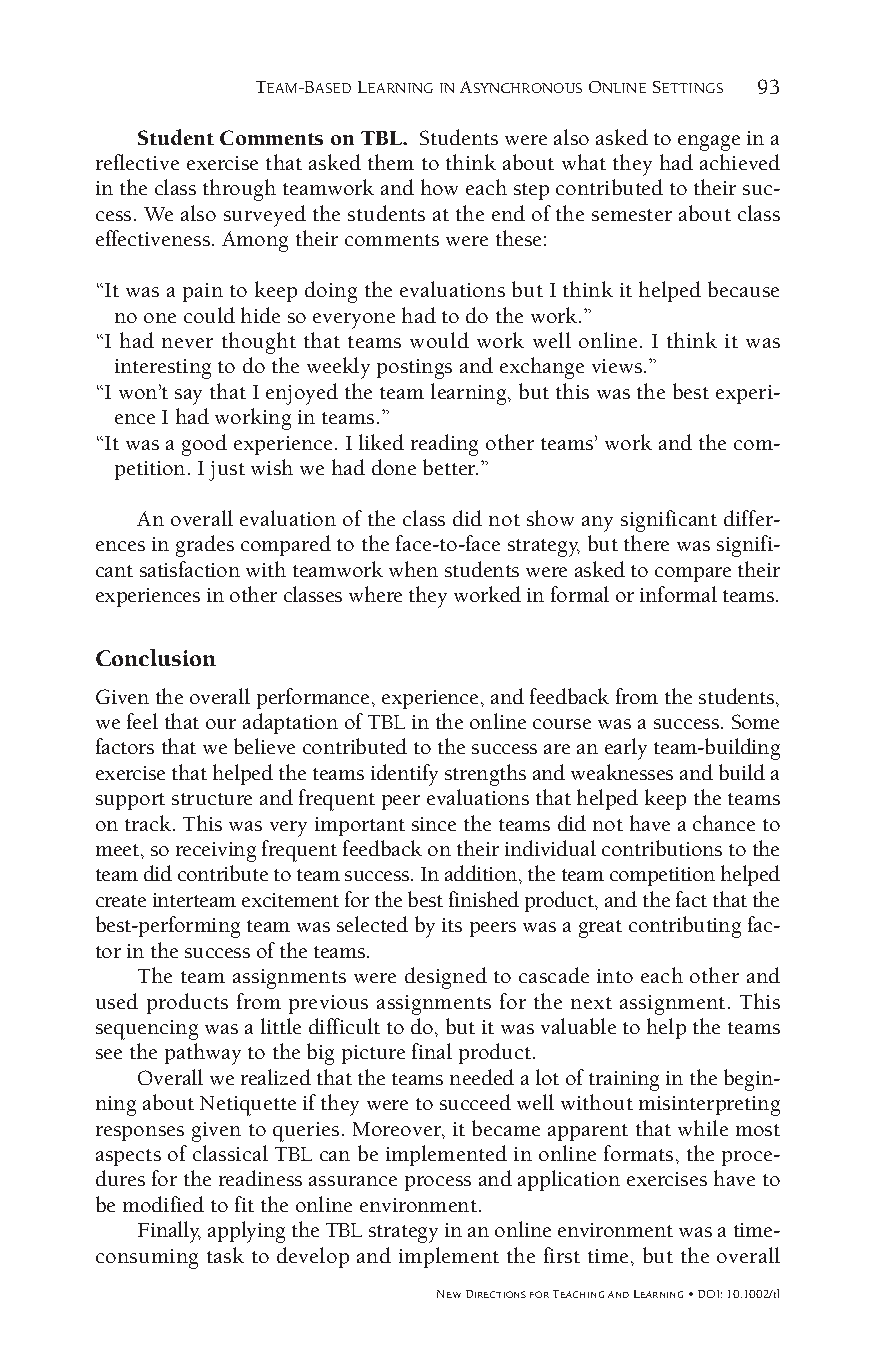  What do you see at coordinates (142, 721) in the image?
I see `feel` at bounding box center [142, 721].
